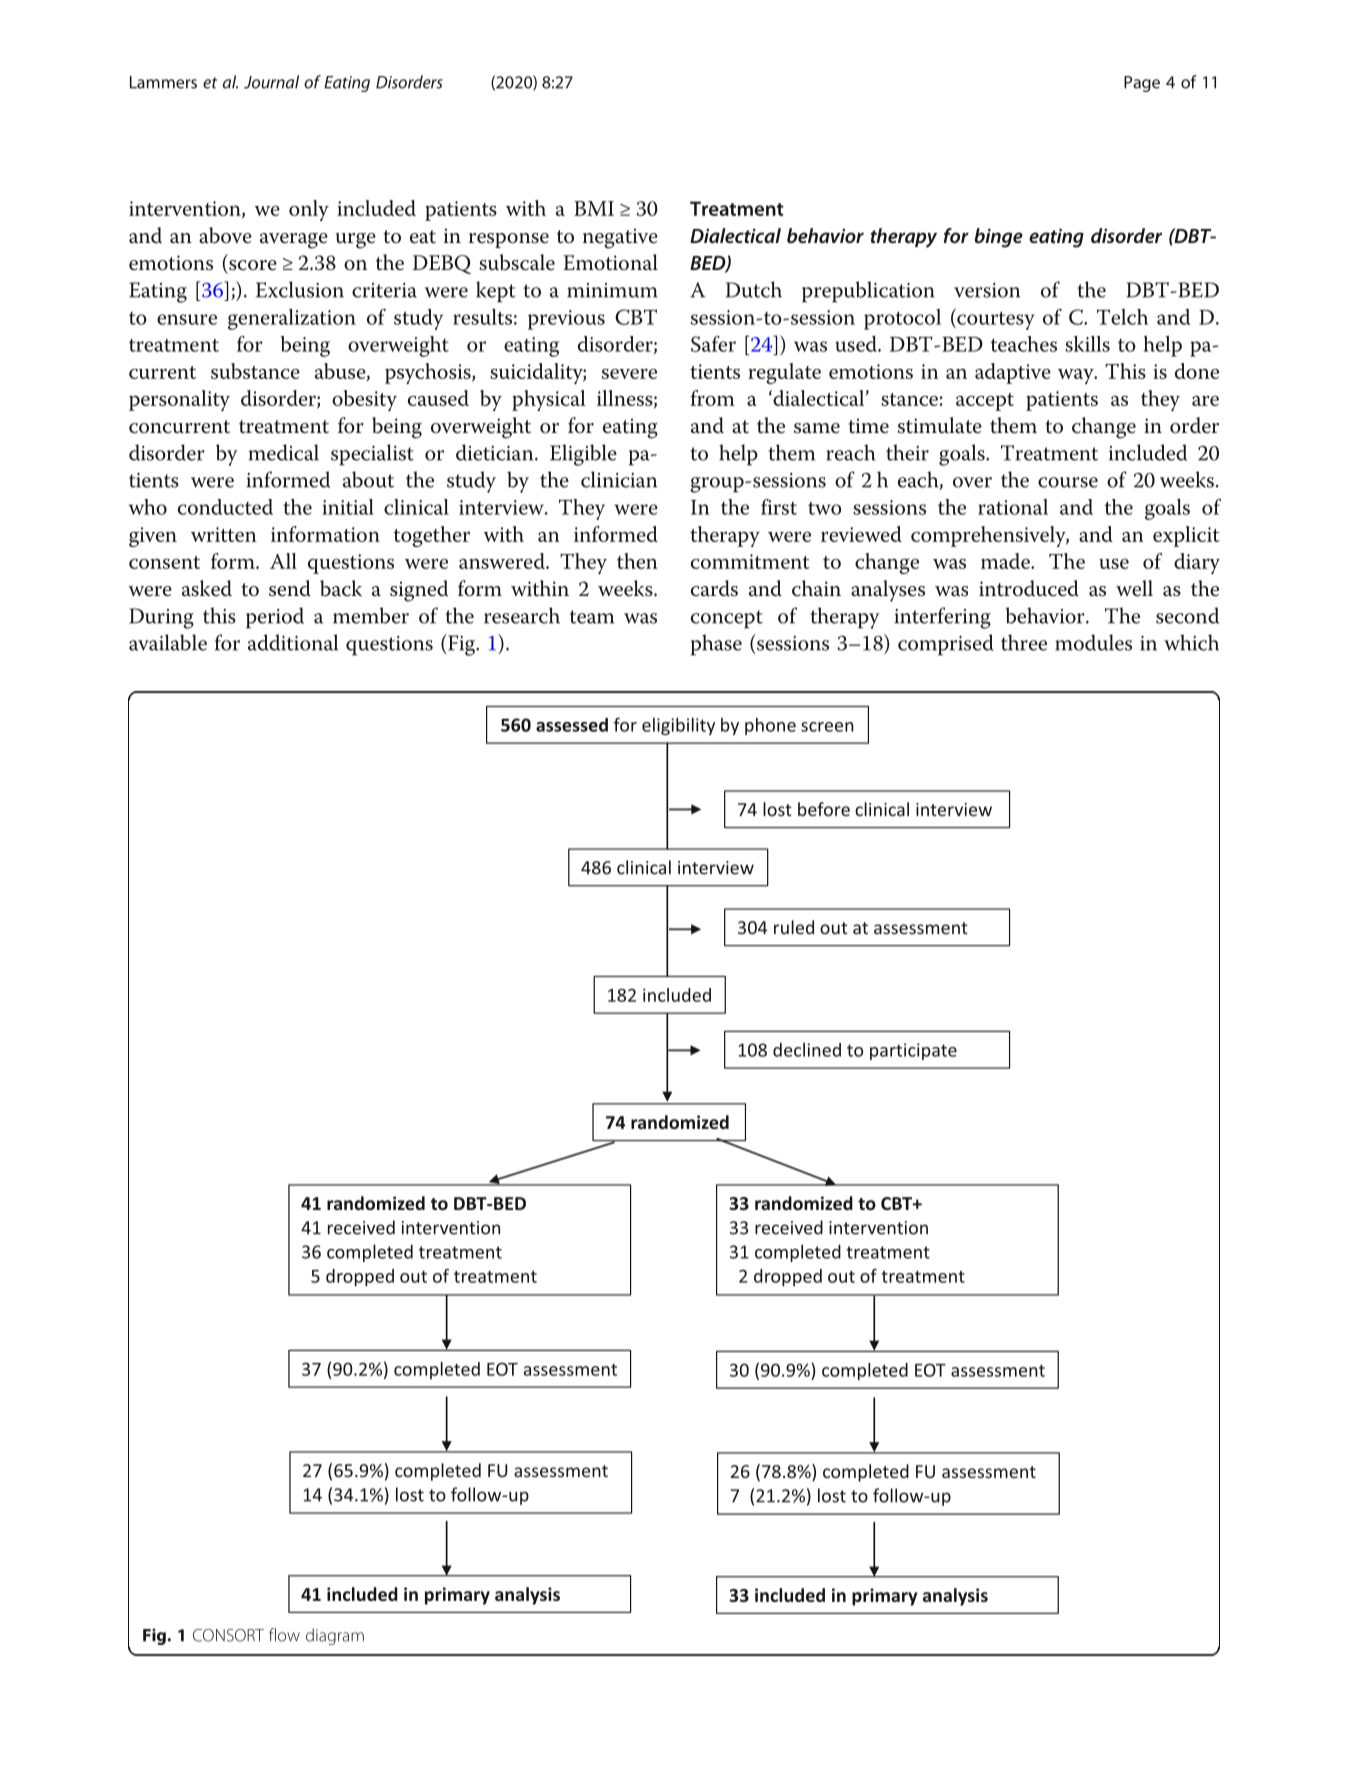 Image resolution: width=1348 pixels, height=1790 pixels. I want to click on flow, so click(284, 1635).
